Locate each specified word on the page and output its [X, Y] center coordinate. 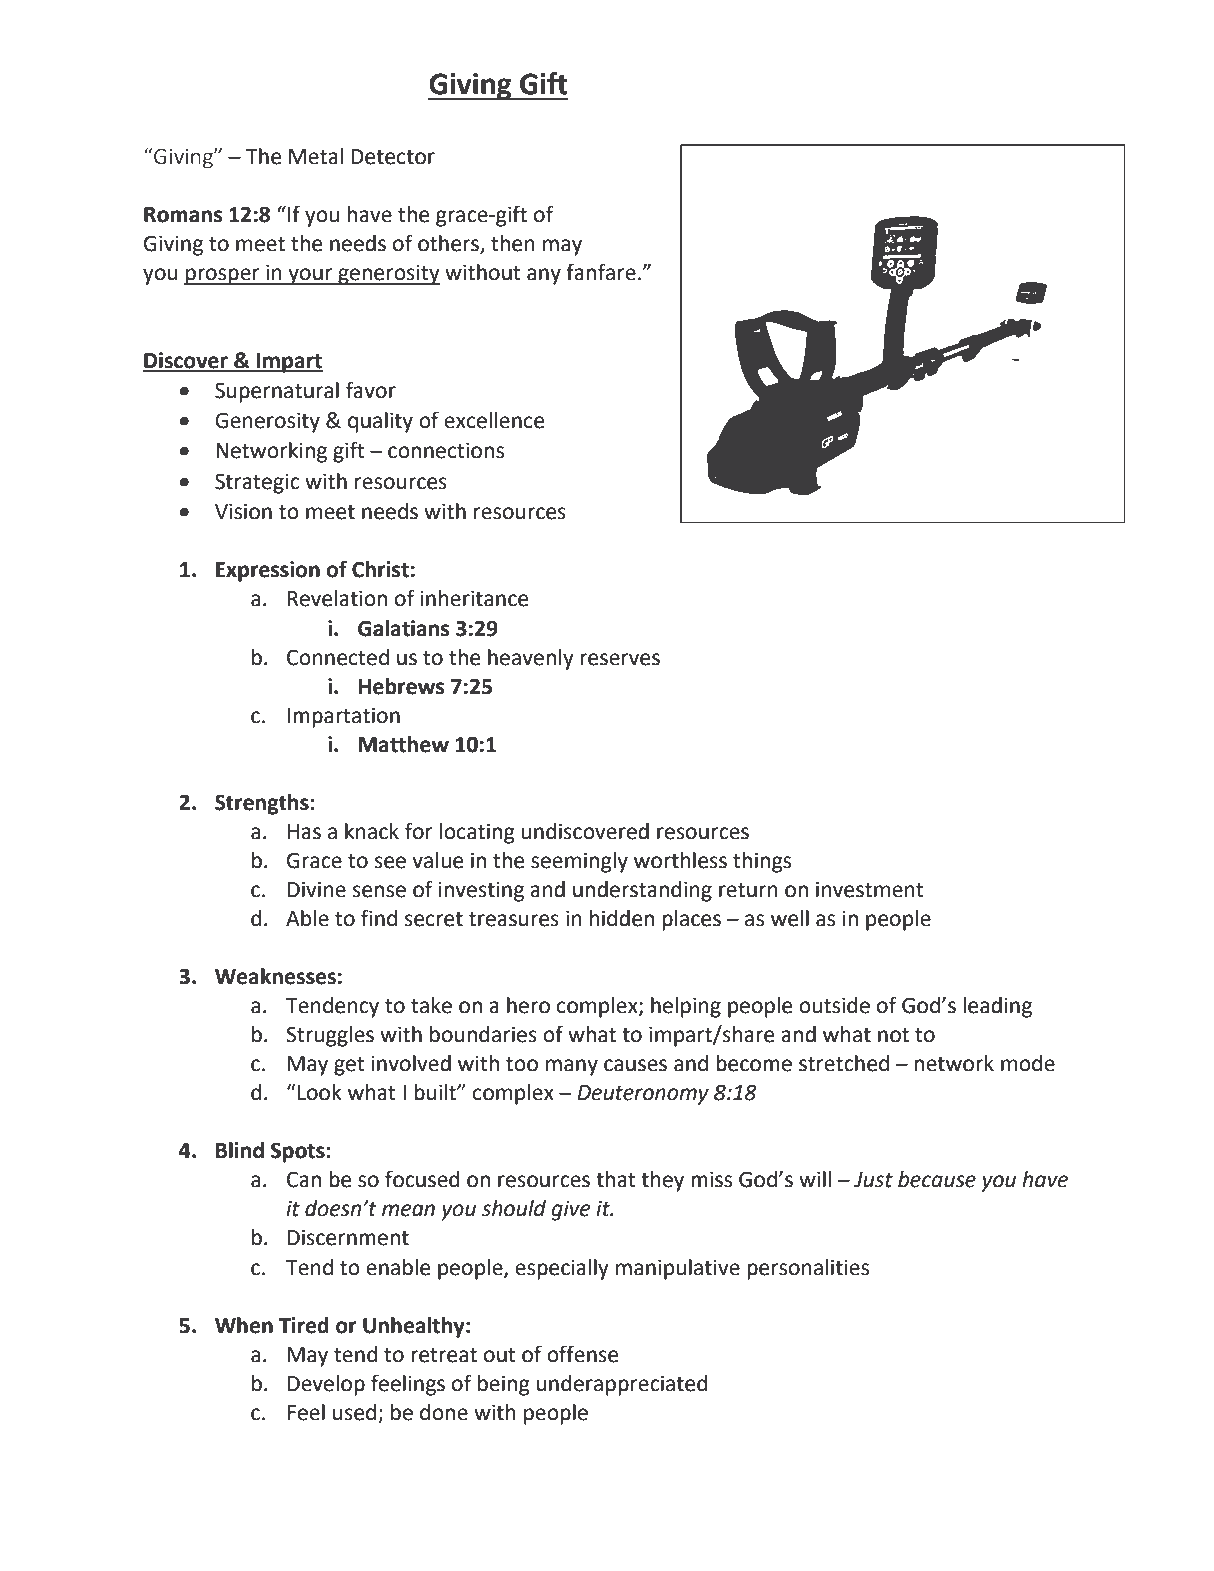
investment [870, 889]
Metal [316, 156]
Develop [326, 1385]
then [513, 243]
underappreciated [622, 1385]
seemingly [579, 862]
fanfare [601, 272]
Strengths [263, 804]
